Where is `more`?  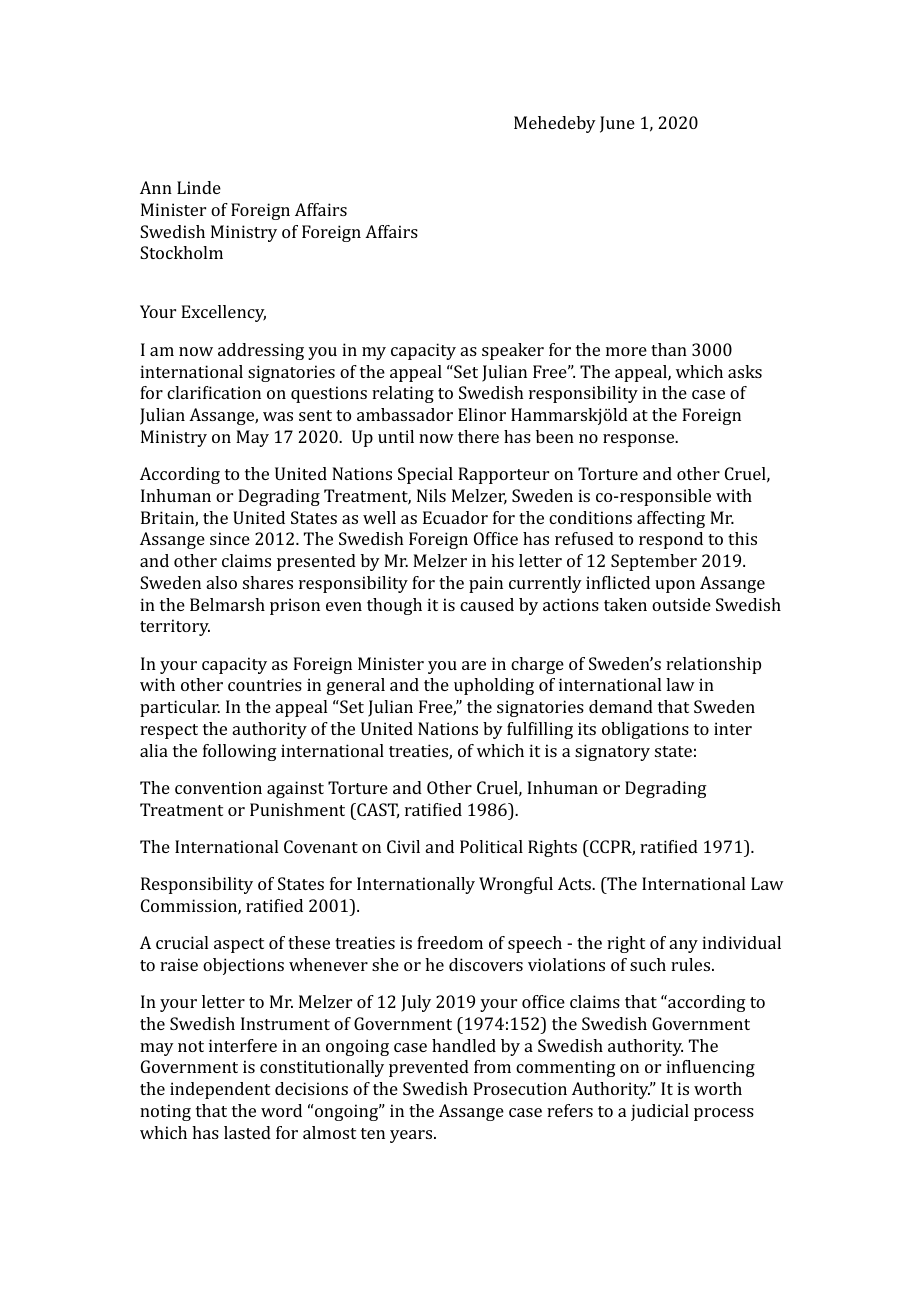
more is located at coordinates (626, 351).
